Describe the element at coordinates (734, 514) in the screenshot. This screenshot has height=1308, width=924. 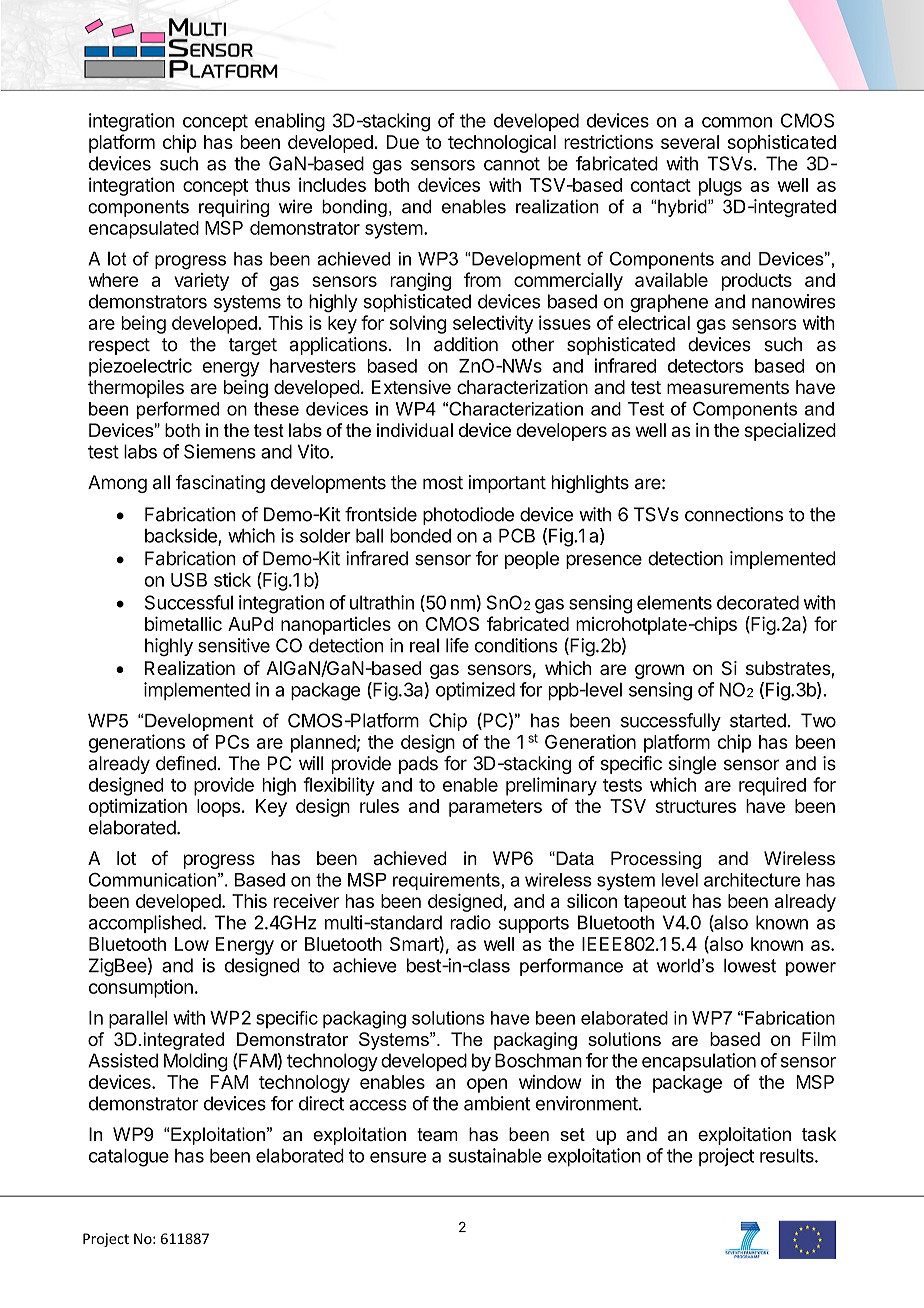
I see `connections` at that location.
